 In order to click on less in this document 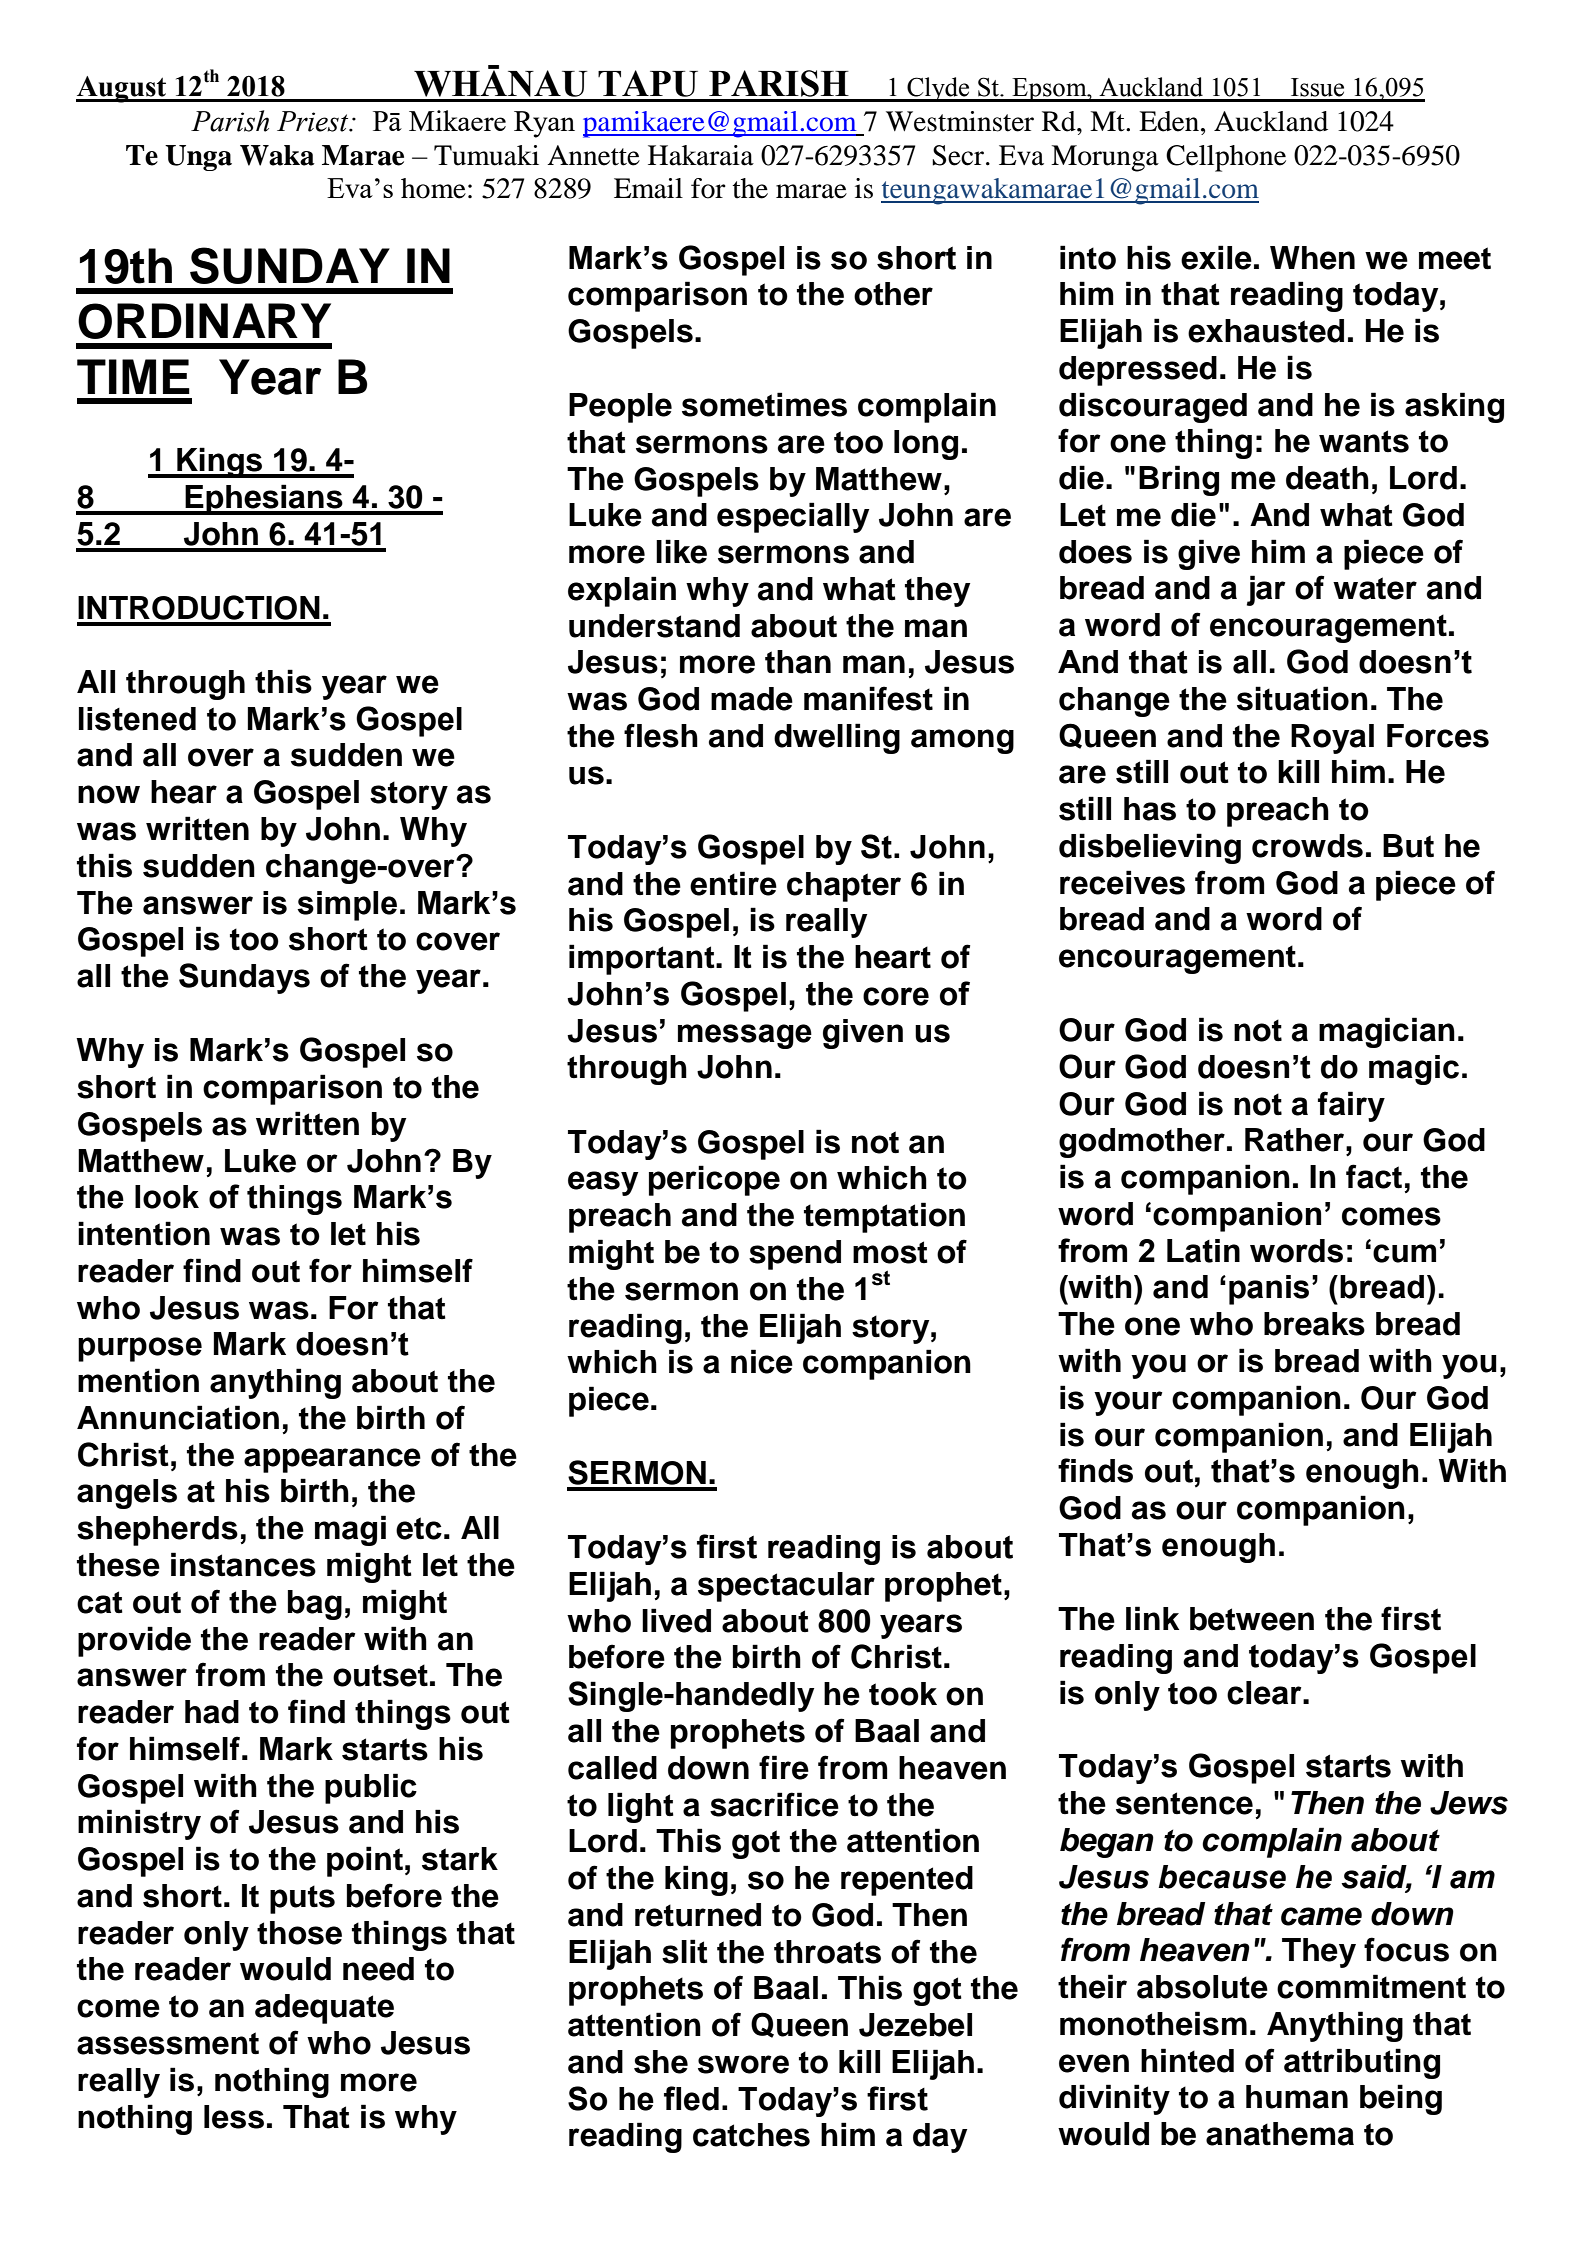, I will do `click(234, 2117)`.
